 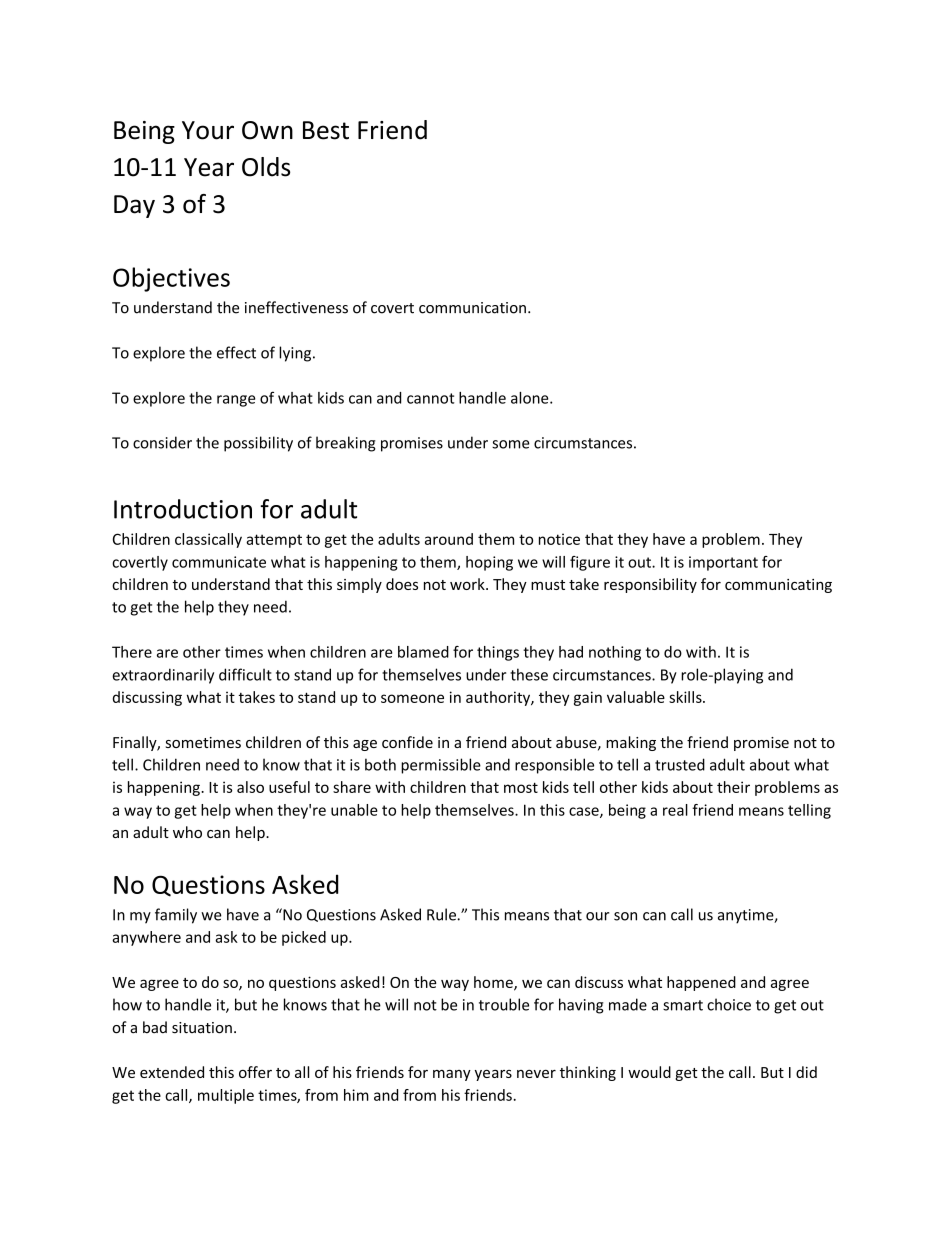 What do you see at coordinates (208, 130) in the screenshot?
I see `Your` at bounding box center [208, 130].
